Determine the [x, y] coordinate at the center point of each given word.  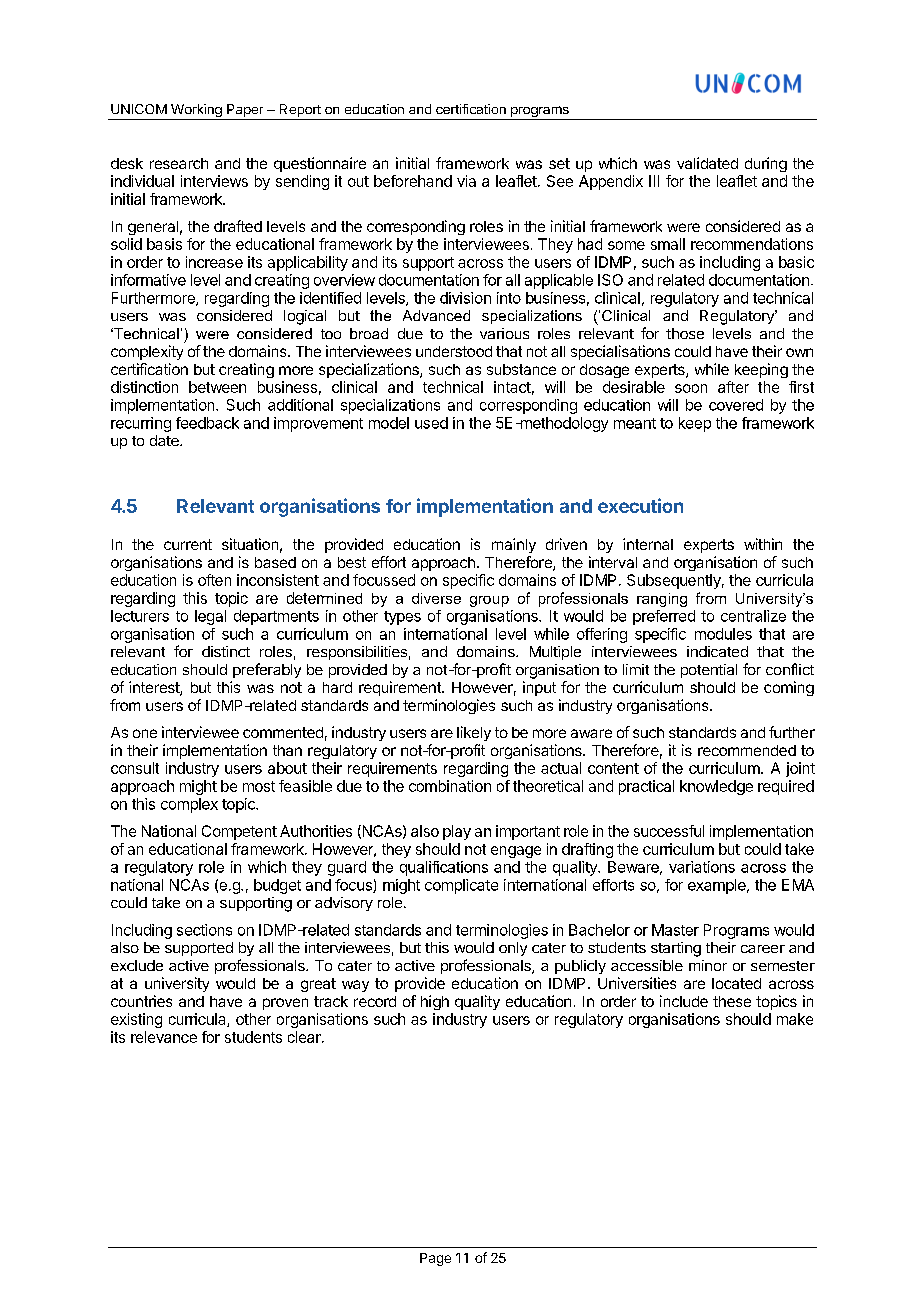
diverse [436, 598]
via [466, 181]
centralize [753, 616]
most [259, 786]
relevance [164, 1037]
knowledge [716, 787]
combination [450, 786]
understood [454, 351]
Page [435, 1259]
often [214, 580]
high [435, 1002]
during [766, 164]
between [217, 387]
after [733, 387]
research [179, 163]
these [732, 1001]
